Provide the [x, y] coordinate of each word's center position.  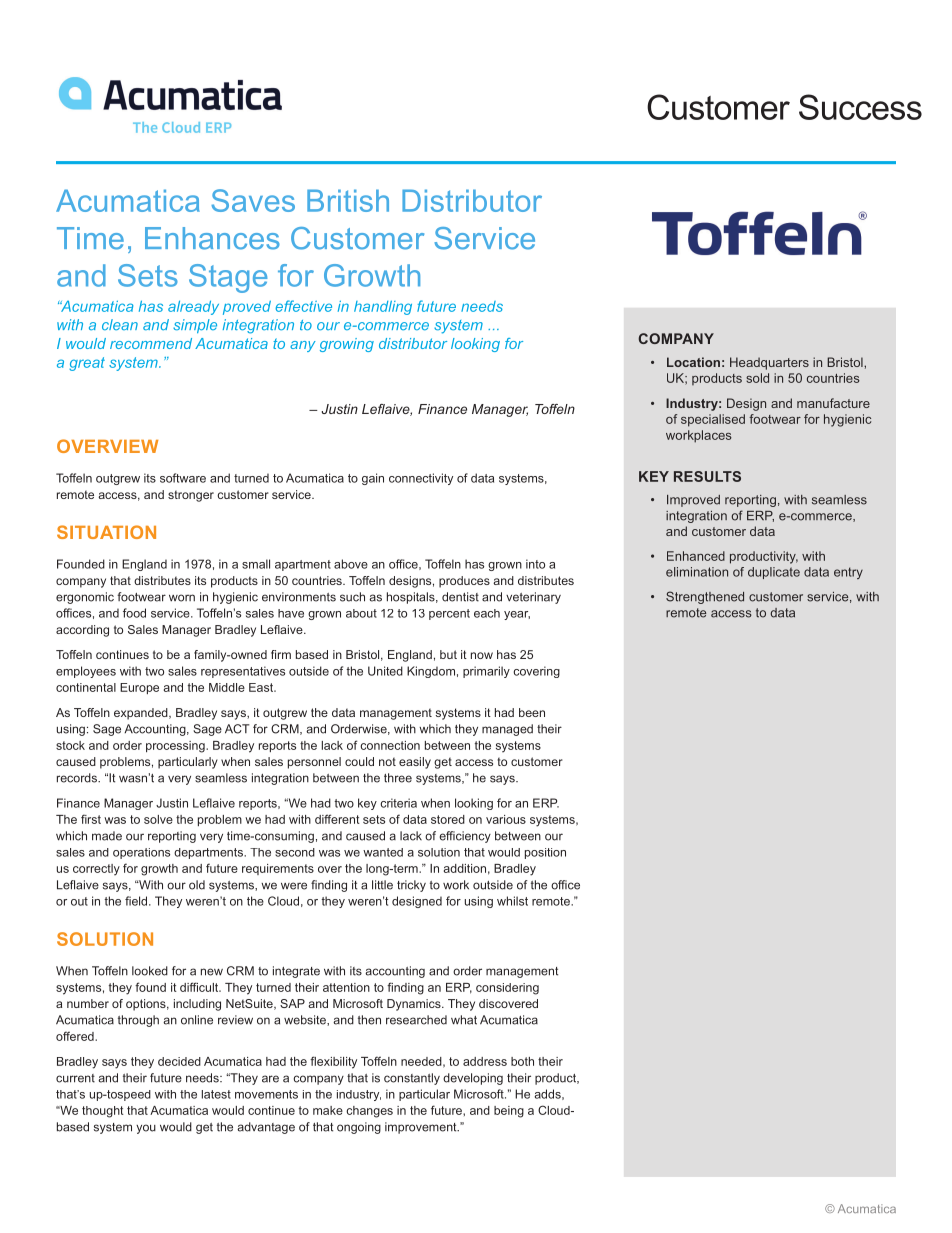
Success [860, 107]
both [522, 1061]
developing [473, 1079]
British [348, 200]
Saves [253, 200]
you [146, 1129]
